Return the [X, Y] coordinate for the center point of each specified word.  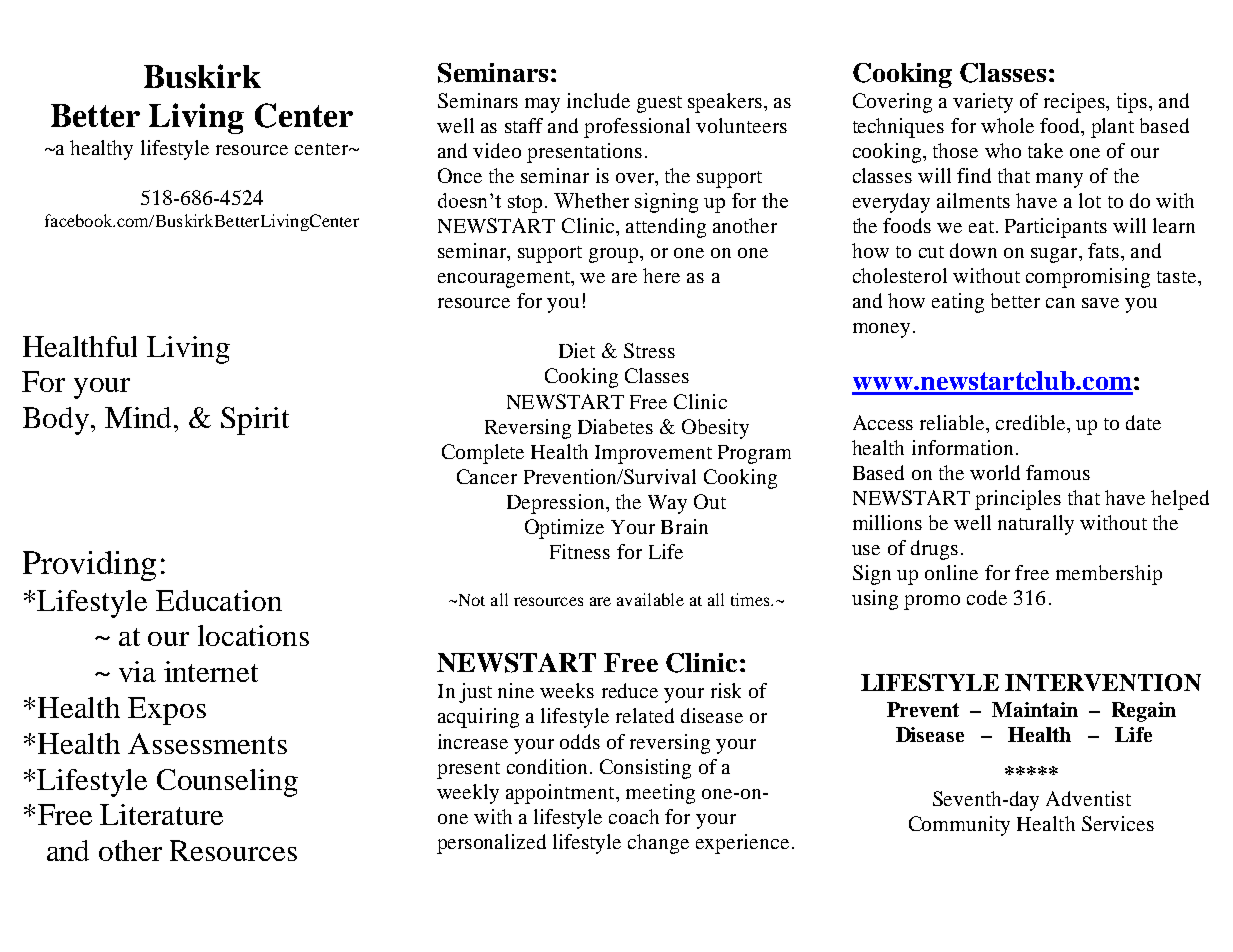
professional [637, 128]
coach [634, 816]
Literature [161, 814]
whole [1007, 125]
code [987, 597]
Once [460, 175]
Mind [140, 417]
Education [219, 600]
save [1100, 303]
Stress [649, 350]
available [650, 599]
